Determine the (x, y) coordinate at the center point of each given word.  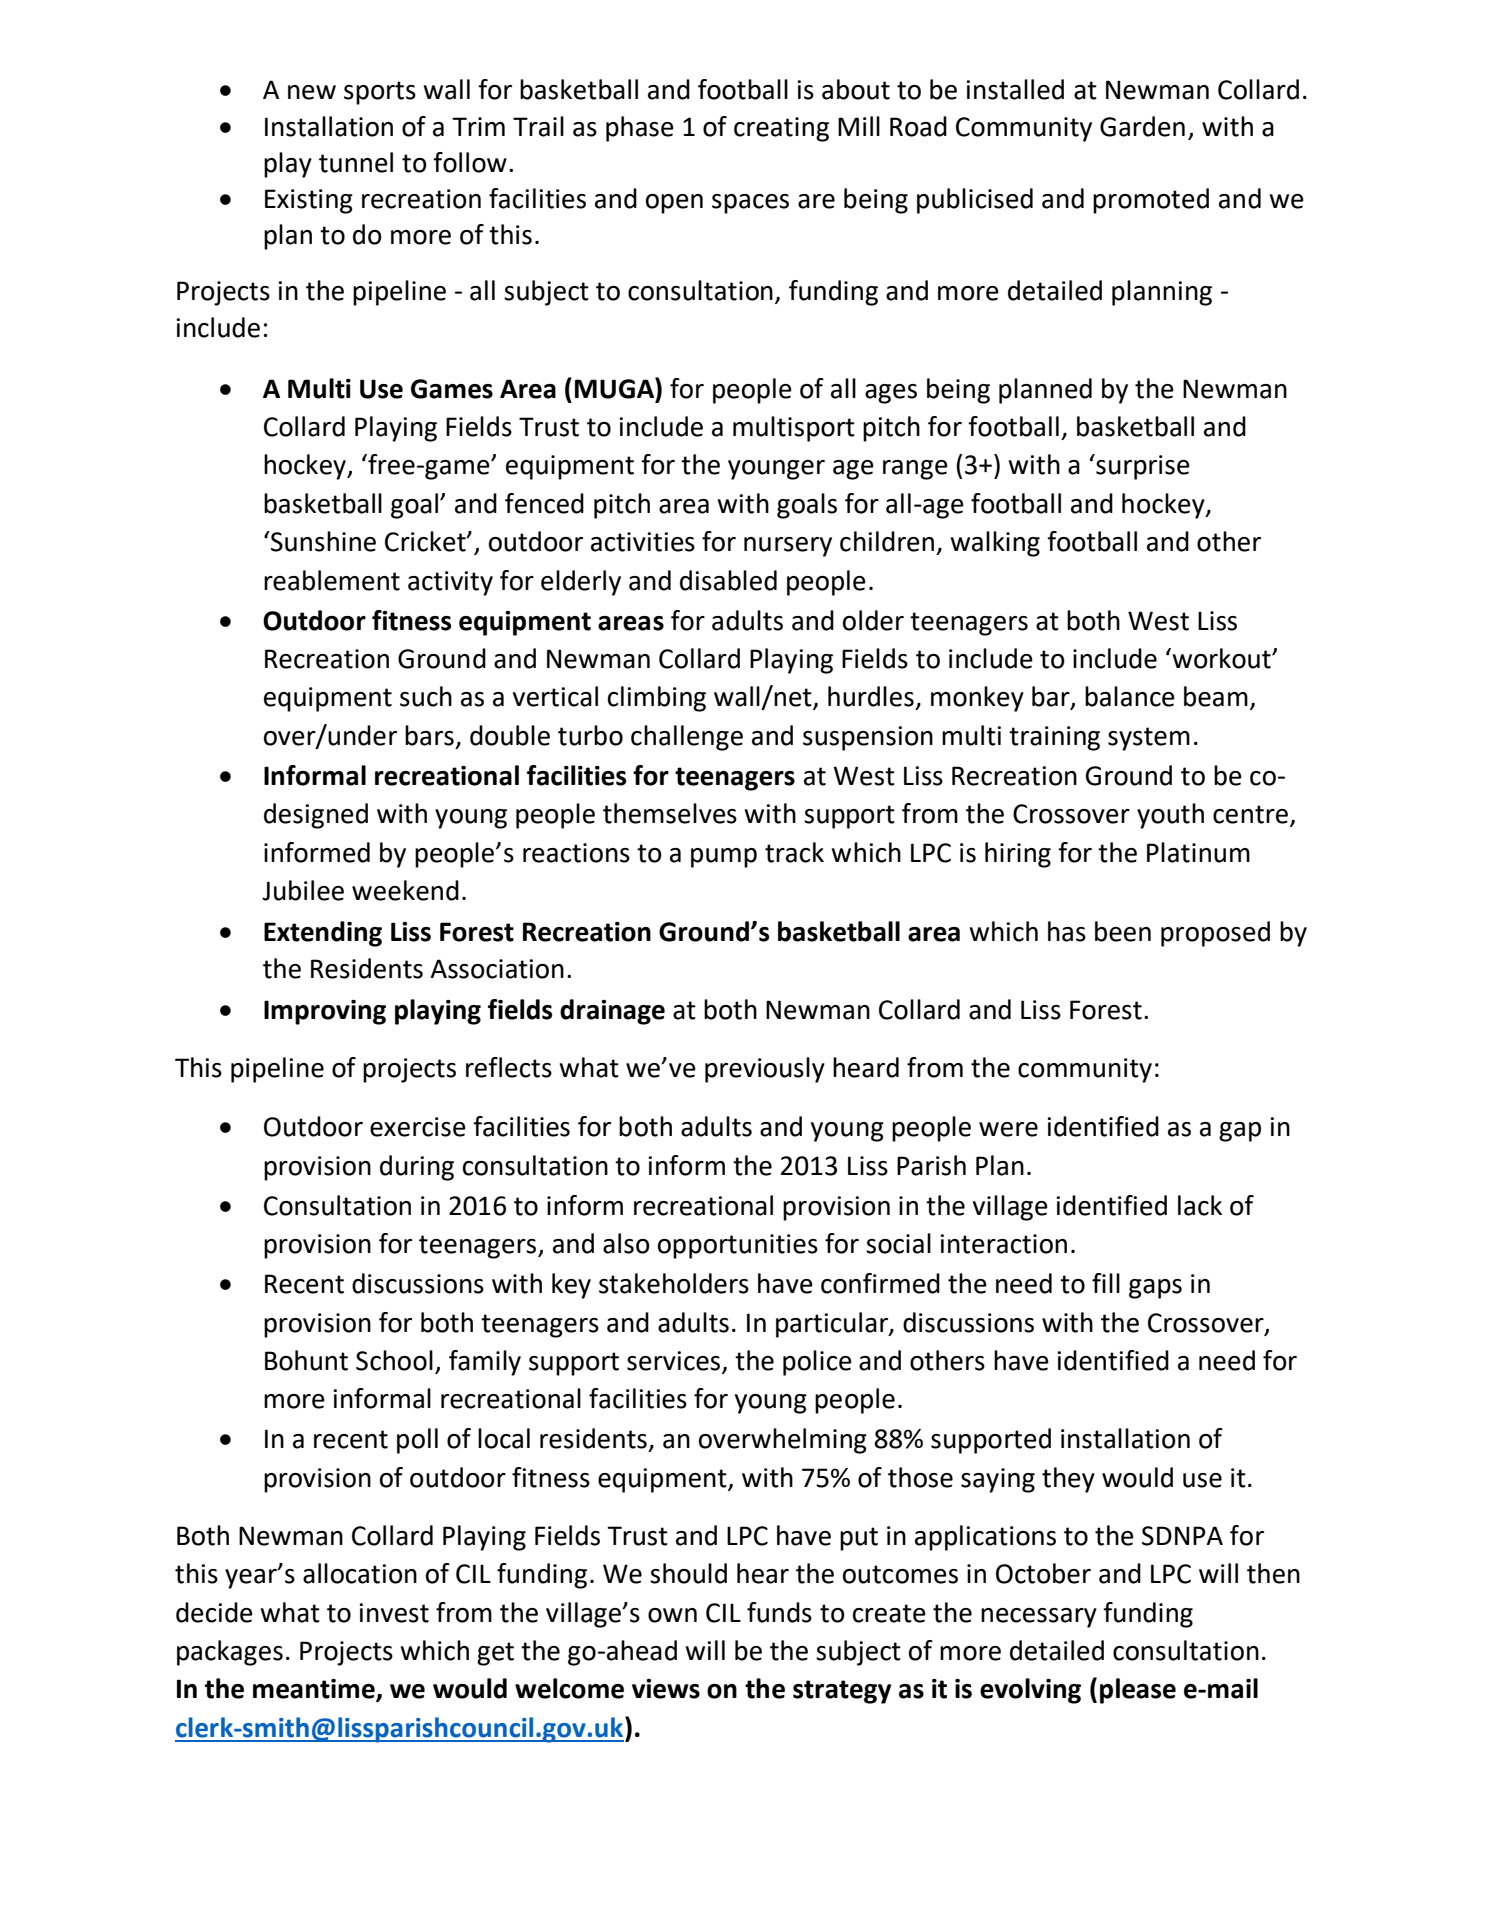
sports (380, 93)
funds (779, 1612)
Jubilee (303, 890)
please (1138, 1691)
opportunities (738, 1246)
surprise (1142, 467)
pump (724, 858)
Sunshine (322, 541)
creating (781, 129)
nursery (788, 547)
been (1123, 931)
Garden (1142, 126)
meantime (315, 1690)
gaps (1155, 1289)
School (394, 1360)
